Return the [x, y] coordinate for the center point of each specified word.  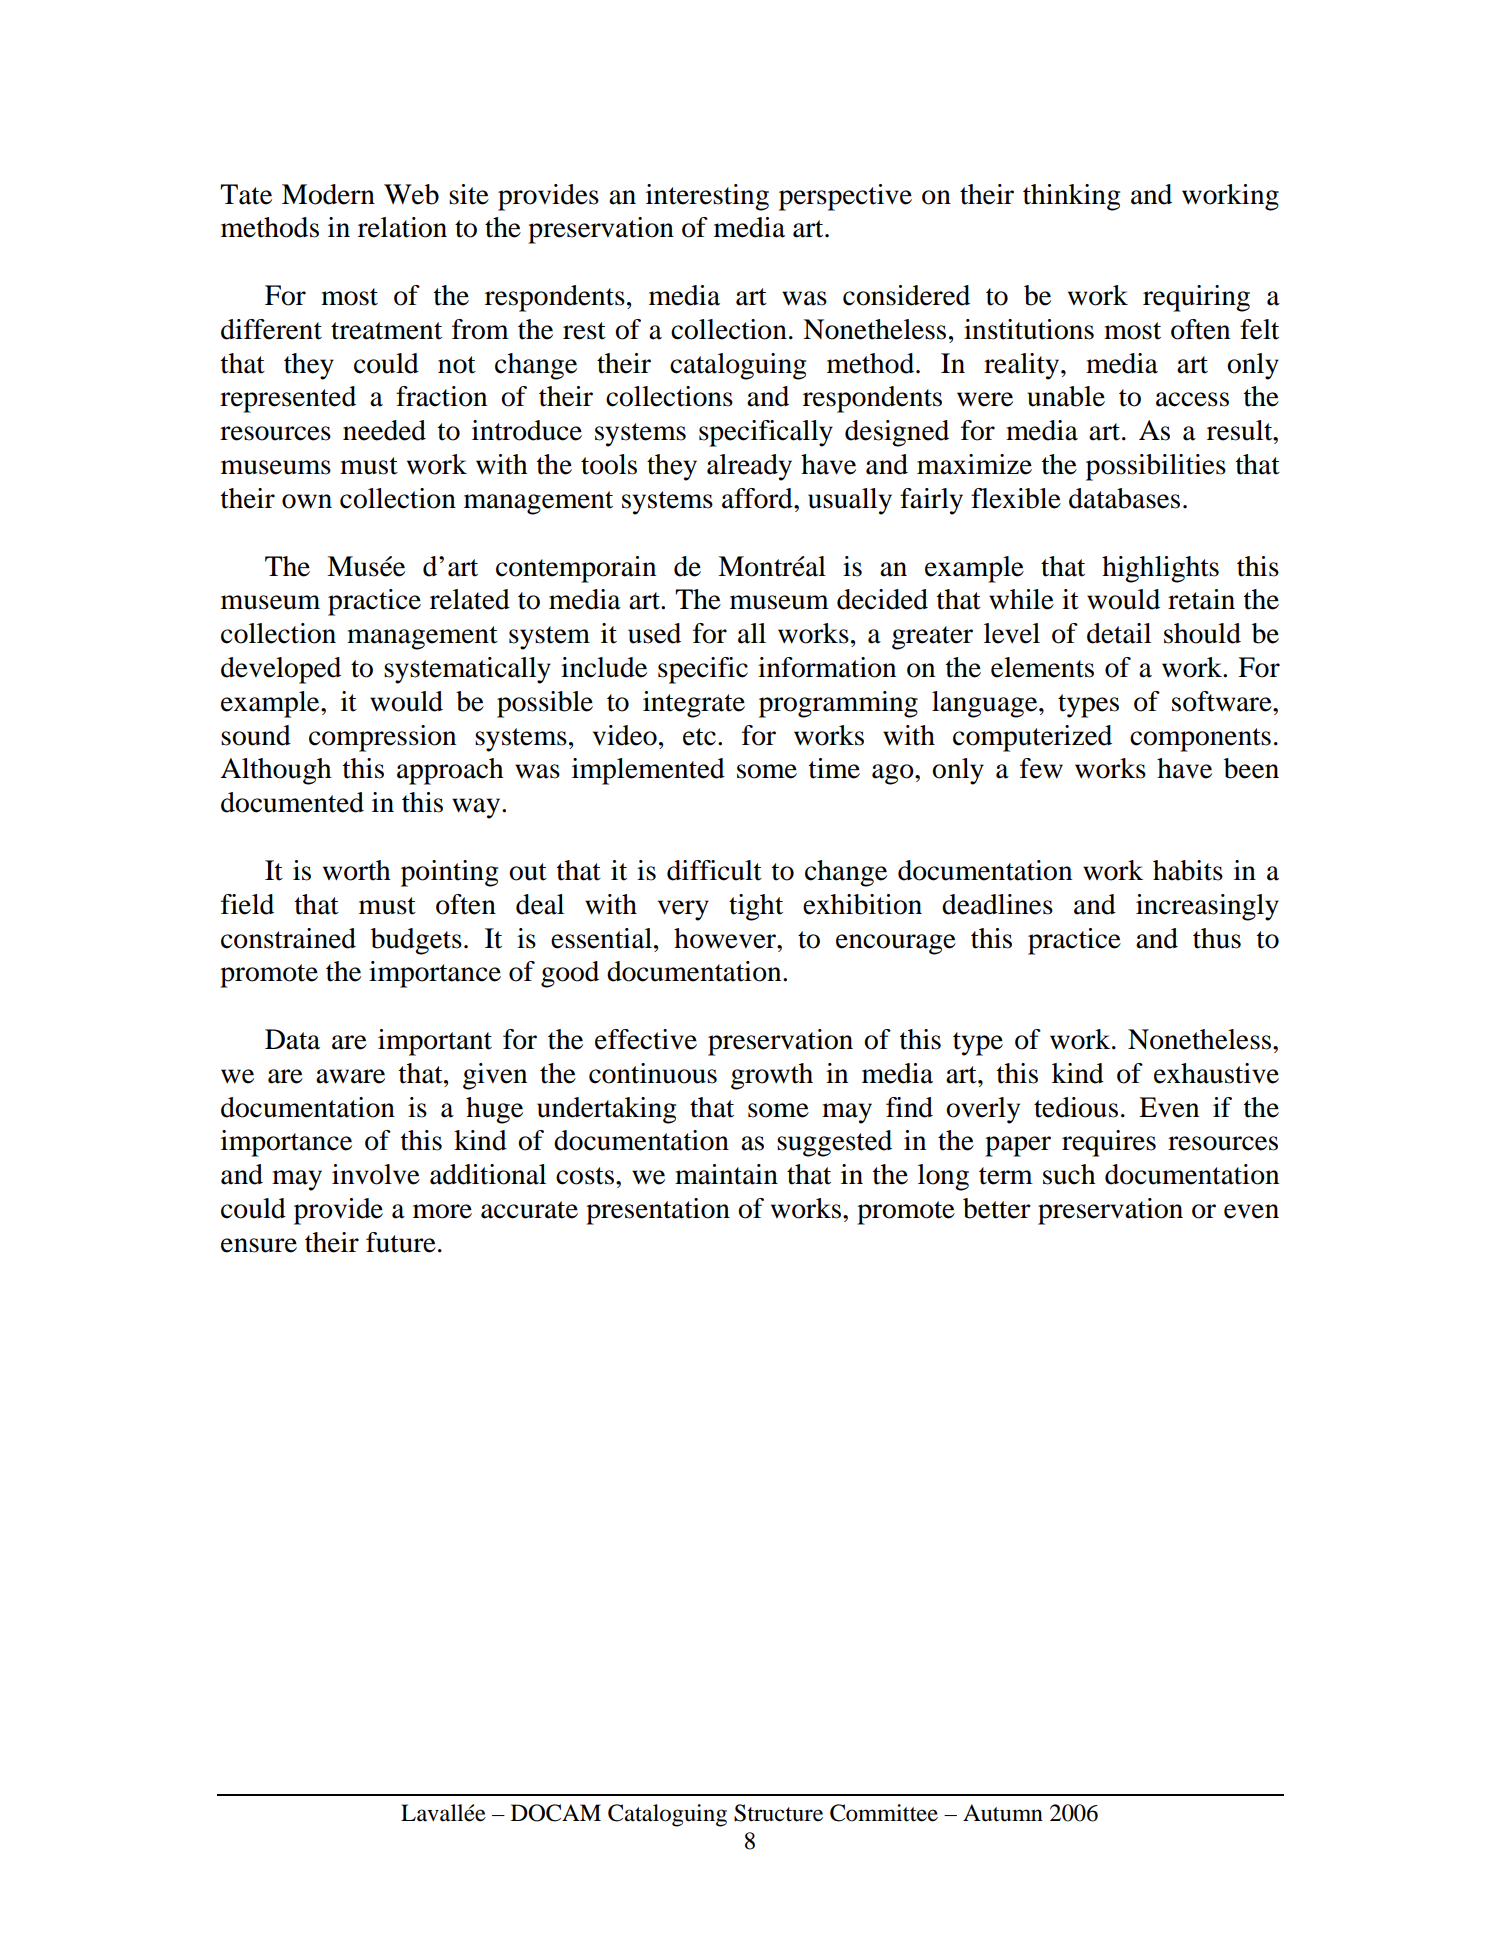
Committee [884, 1813]
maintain [726, 1174]
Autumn [1003, 1813]
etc [699, 737]
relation [402, 227]
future [401, 1242]
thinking [1071, 197]
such [1069, 1174]
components [1200, 740]
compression [382, 738]
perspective [845, 197]
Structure [778, 1813]
